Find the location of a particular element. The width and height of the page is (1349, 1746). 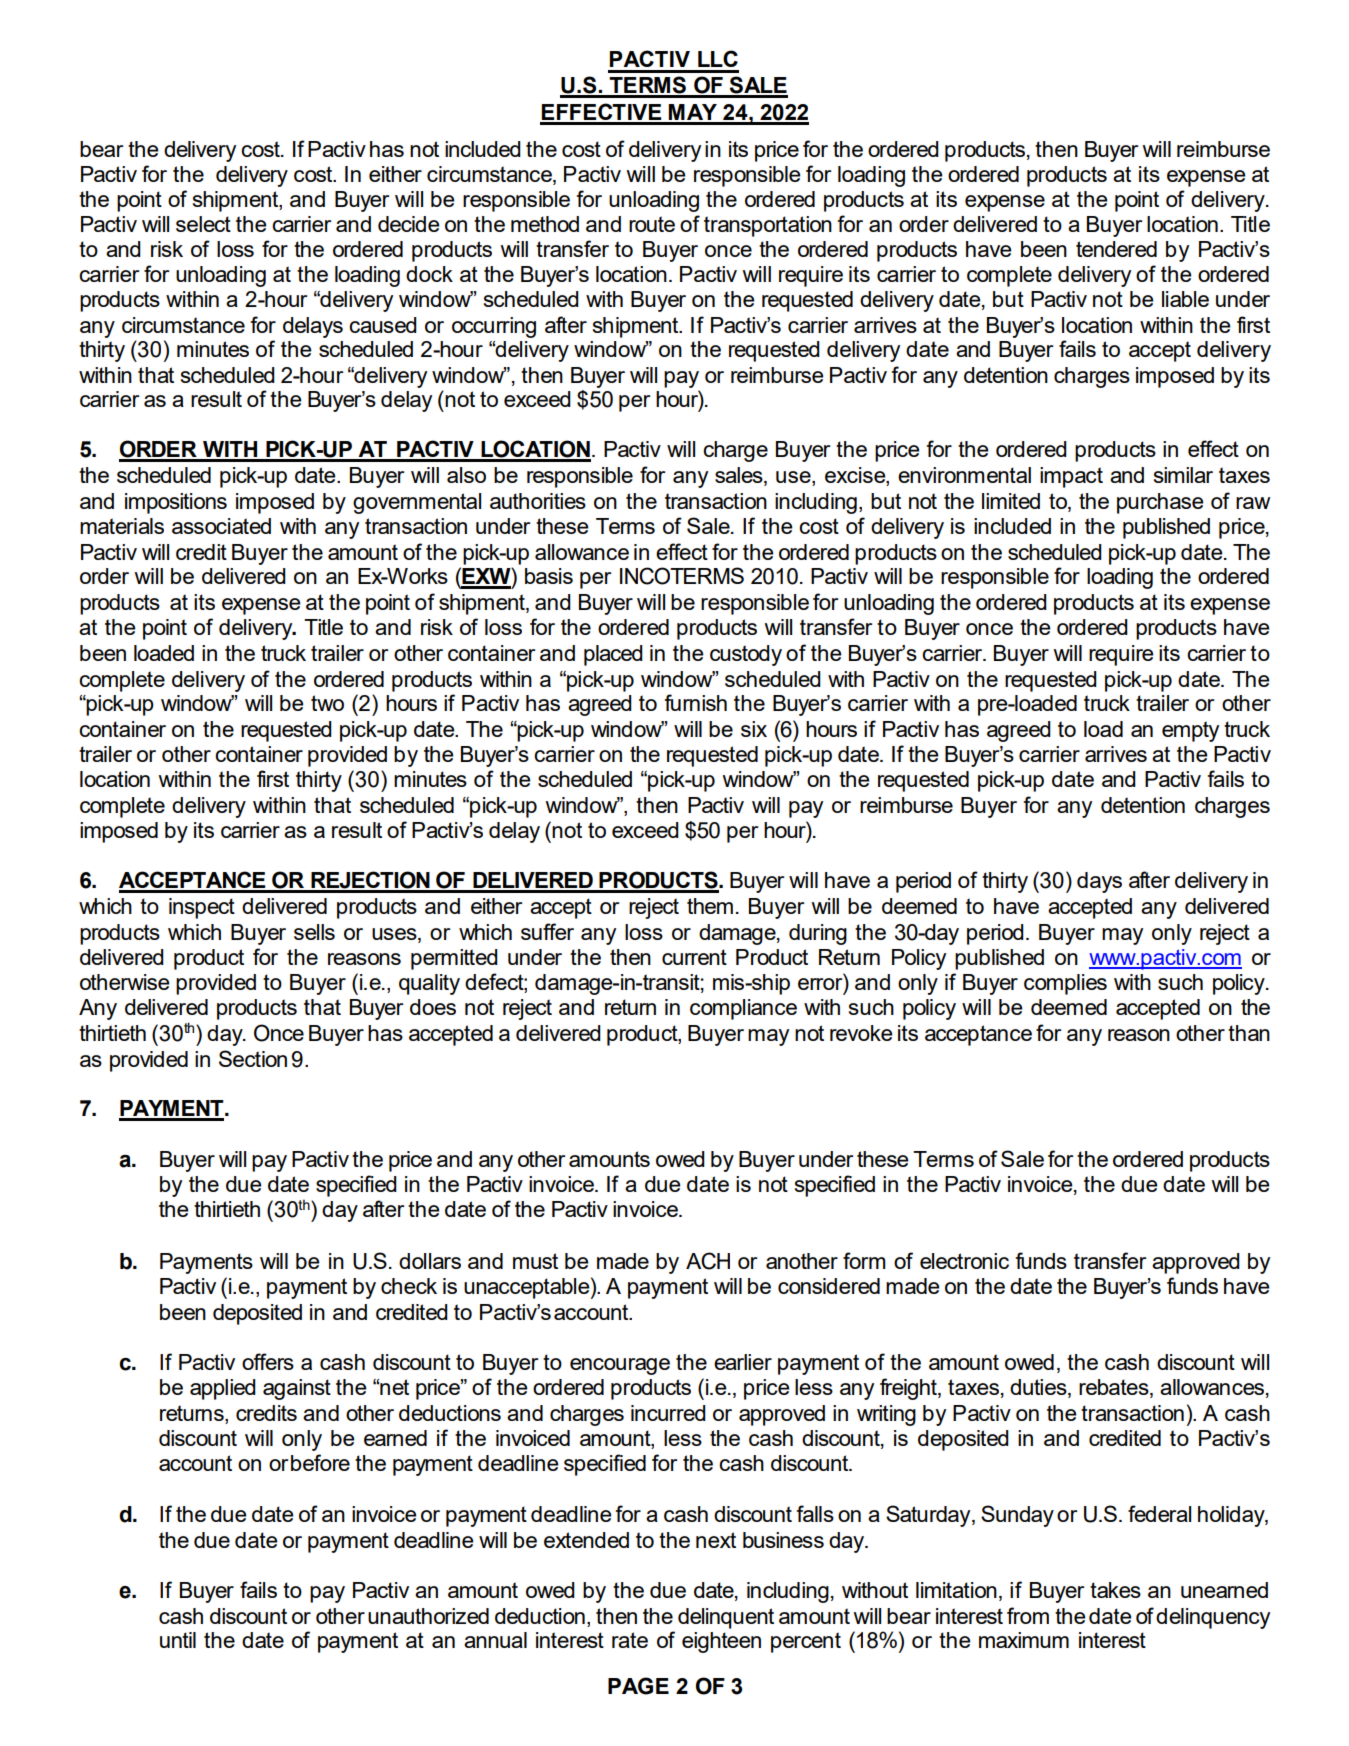

until is located at coordinates (178, 1640).
